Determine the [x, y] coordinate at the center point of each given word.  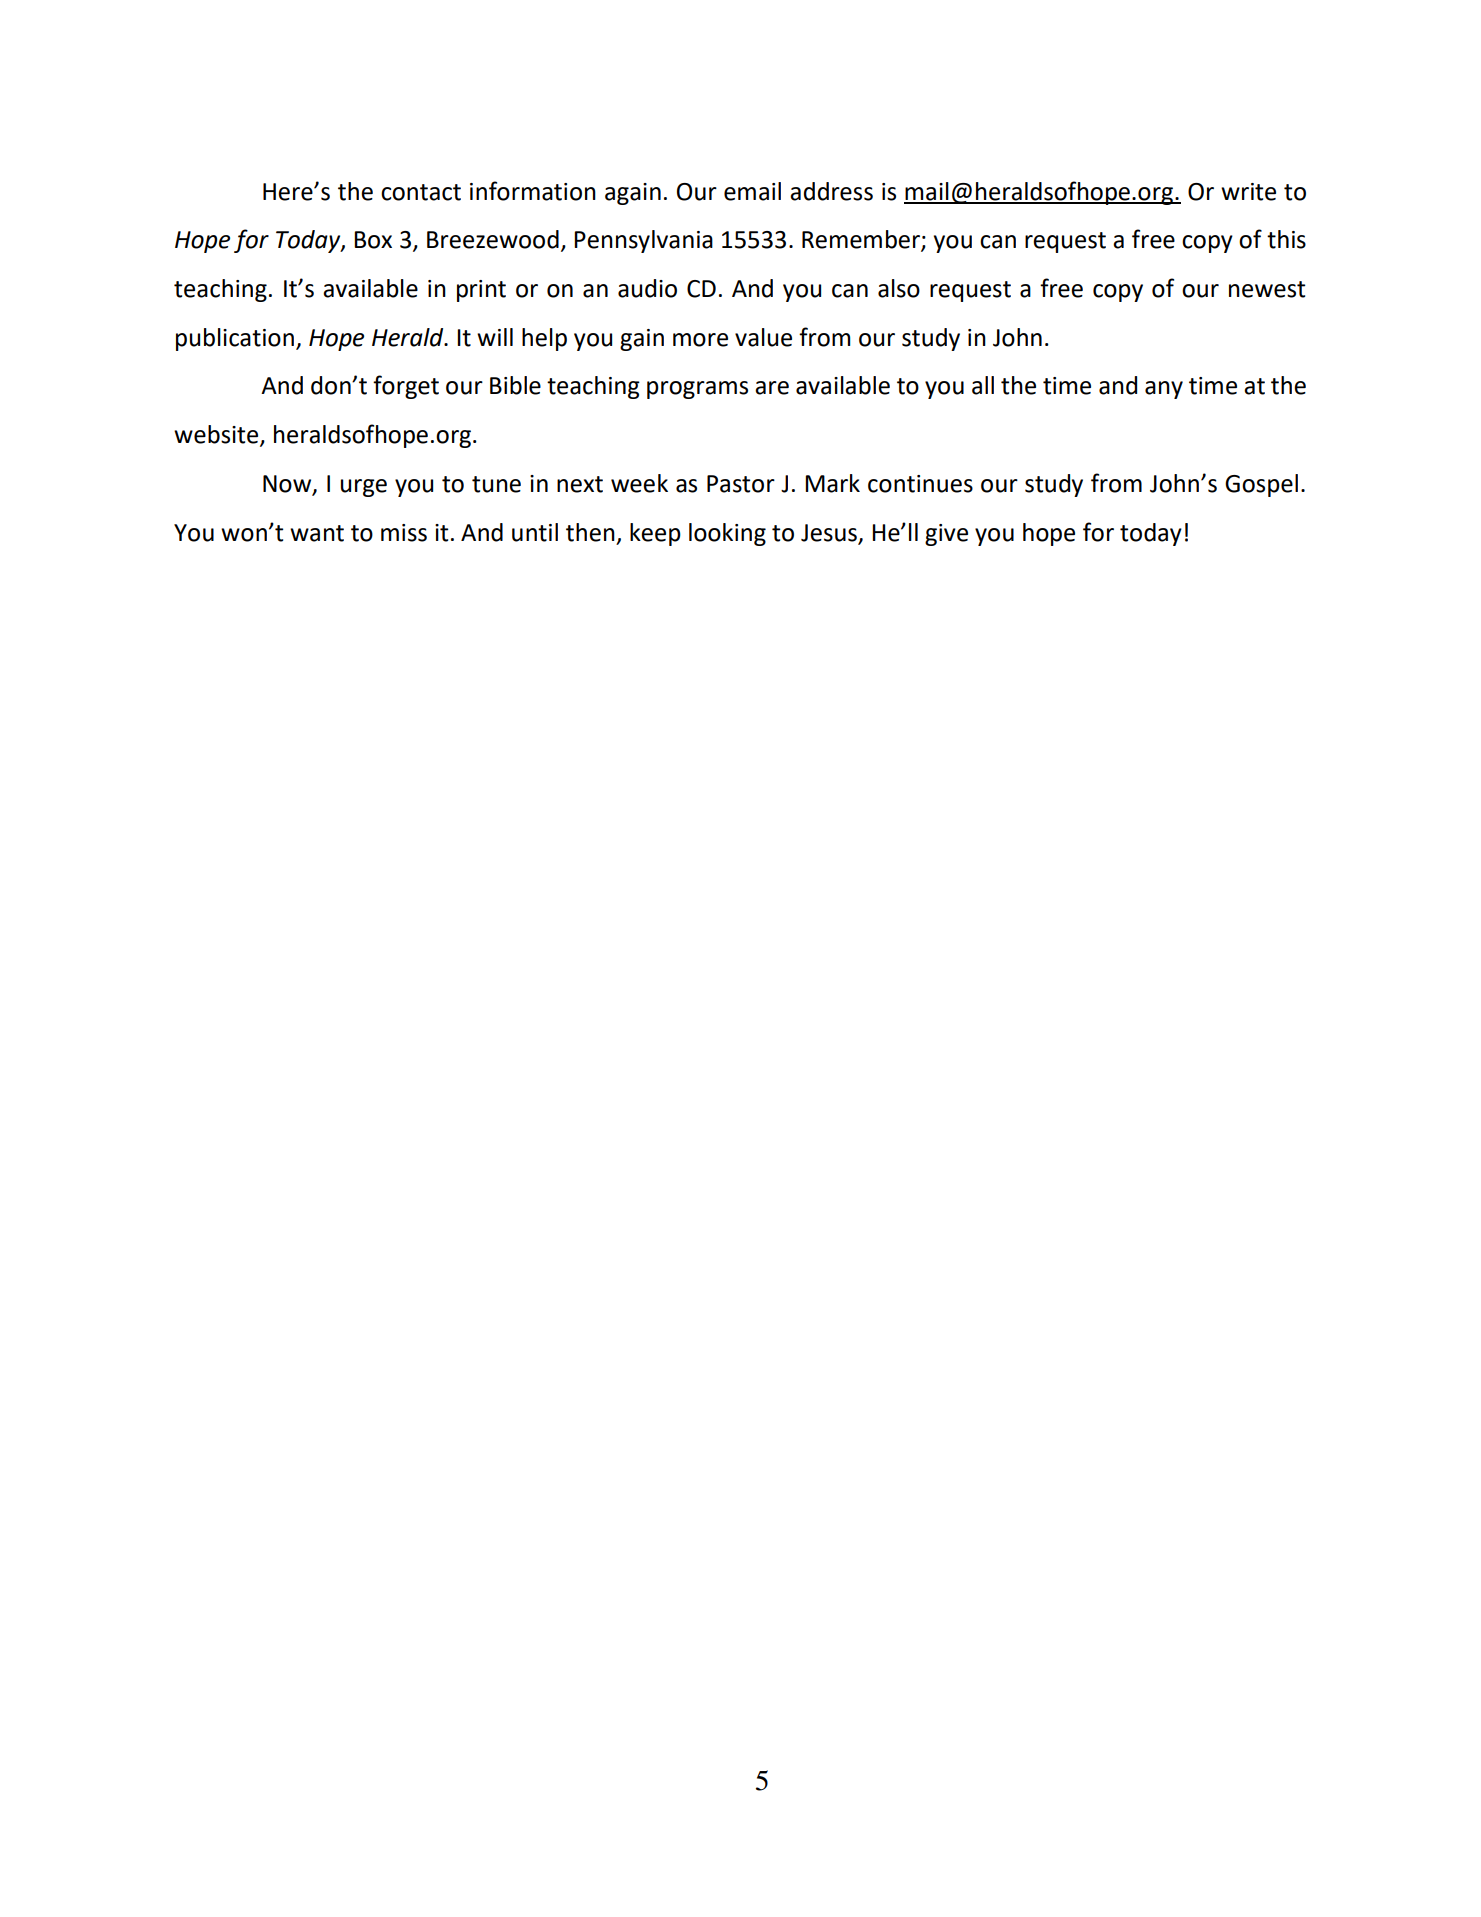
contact [421, 192]
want [317, 533]
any [1164, 390]
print [481, 291]
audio [647, 288]
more [700, 340]
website [217, 435]
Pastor [741, 484]
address [831, 191]
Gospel [1261, 485]
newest [1267, 289]
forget [406, 387]
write [1248, 192]
